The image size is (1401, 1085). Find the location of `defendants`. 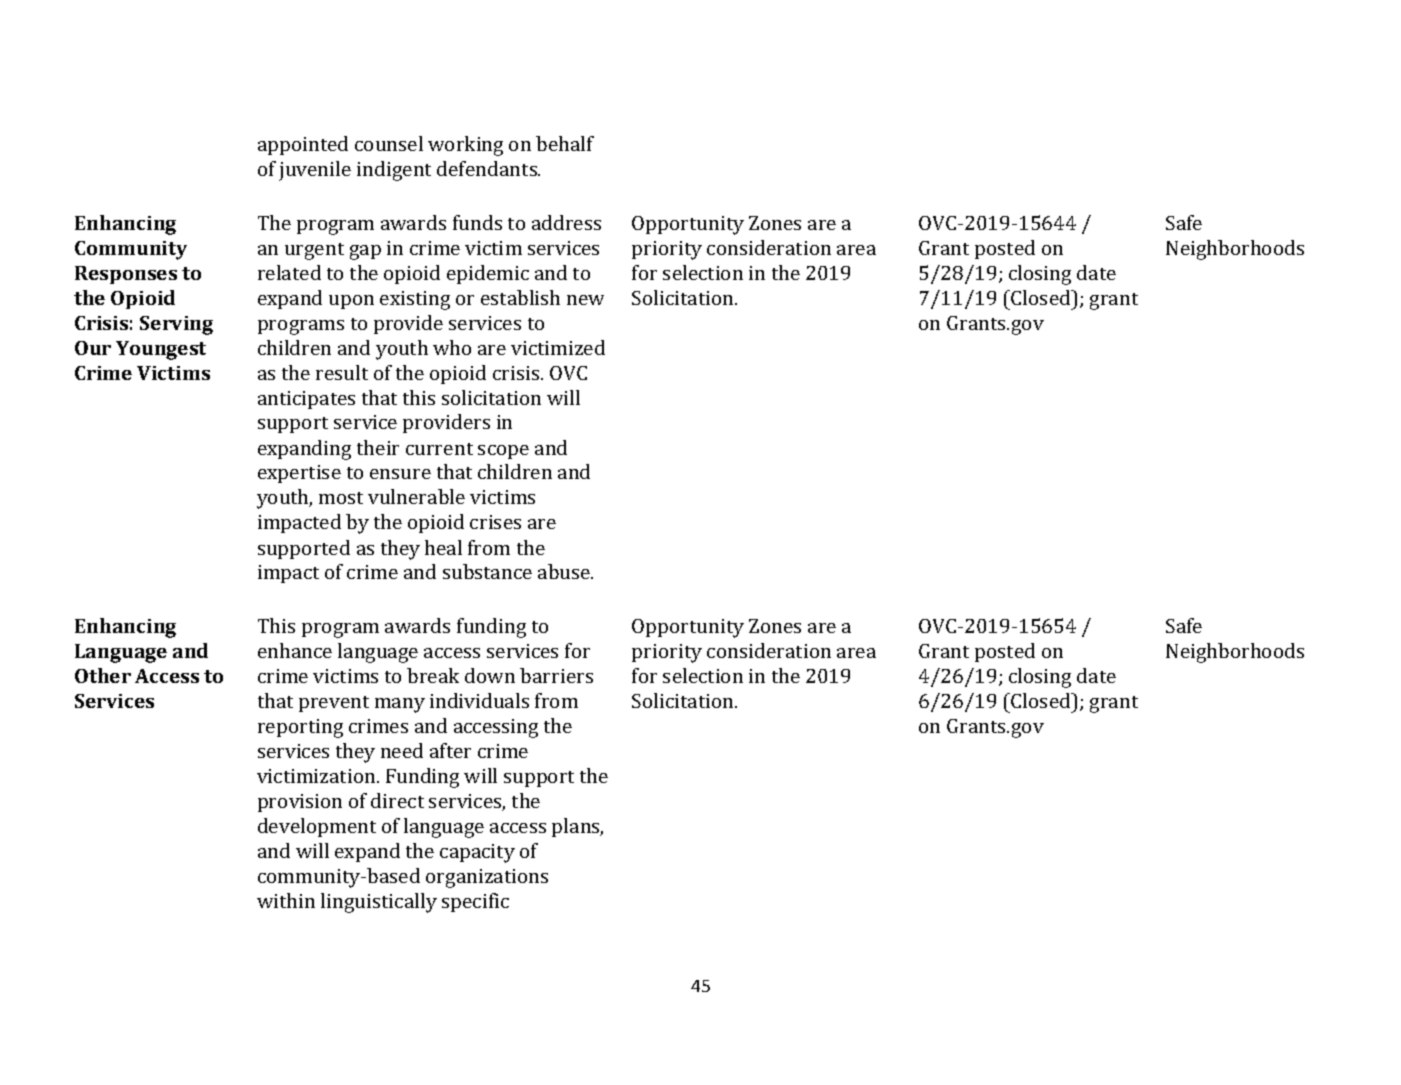

defendants is located at coordinates (488, 168).
